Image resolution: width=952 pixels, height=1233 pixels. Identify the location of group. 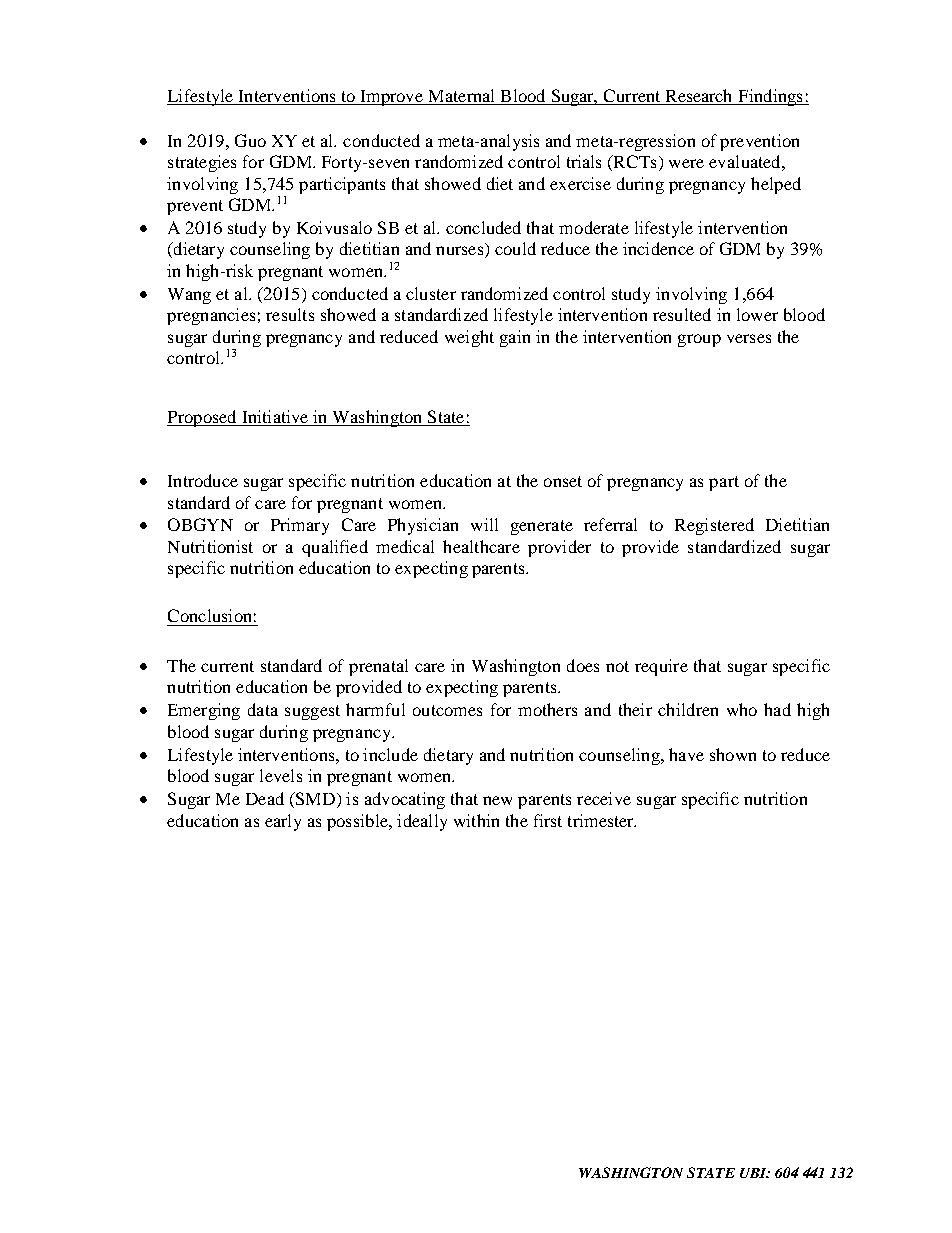
(699, 340).
